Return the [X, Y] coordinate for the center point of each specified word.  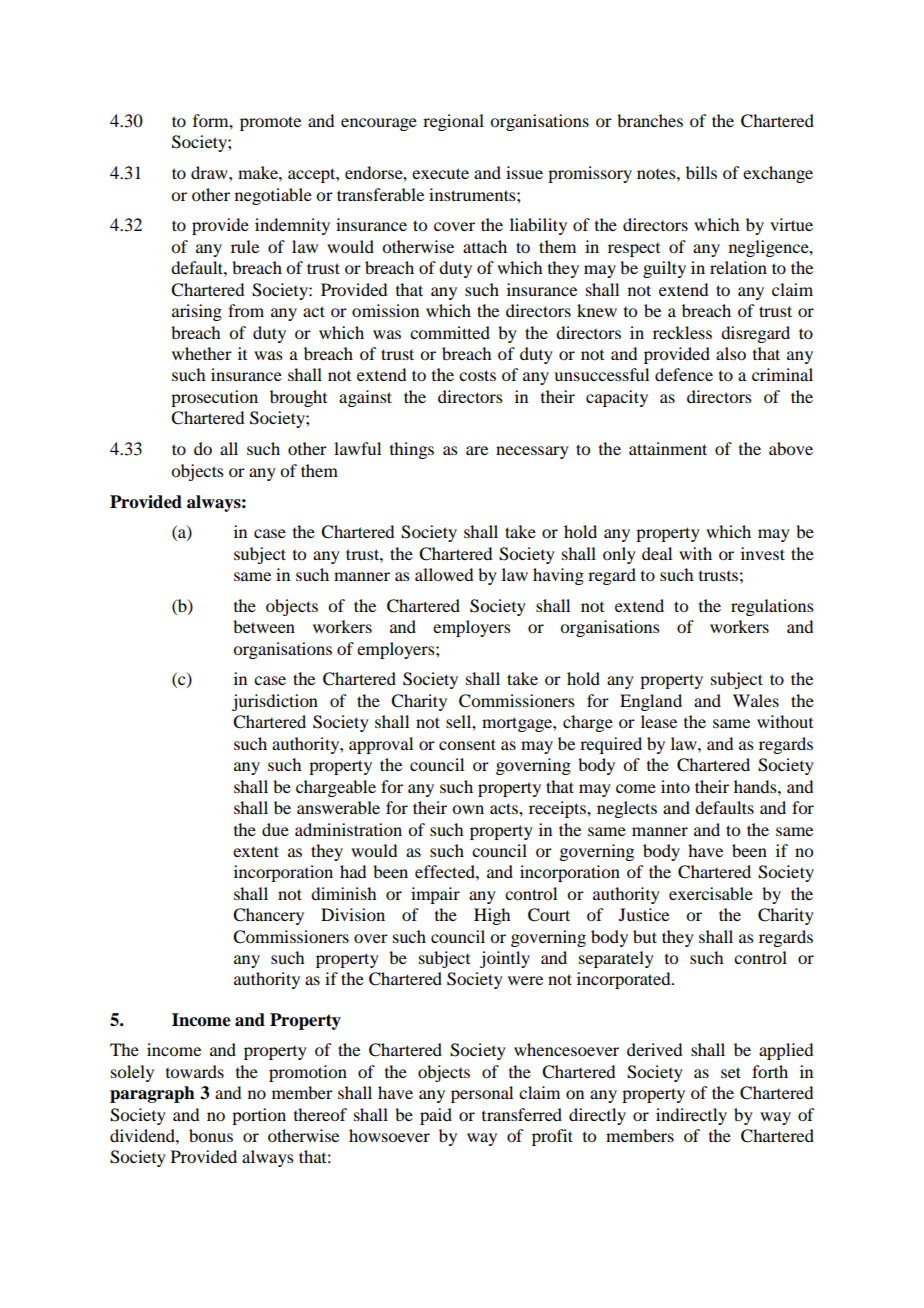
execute [440, 173]
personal [482, 1094]
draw [210, 172]
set [731, 1072]
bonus [211, 1135]
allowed [444, 574]
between [264, 626]
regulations [772, 607]
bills [701, 172]
